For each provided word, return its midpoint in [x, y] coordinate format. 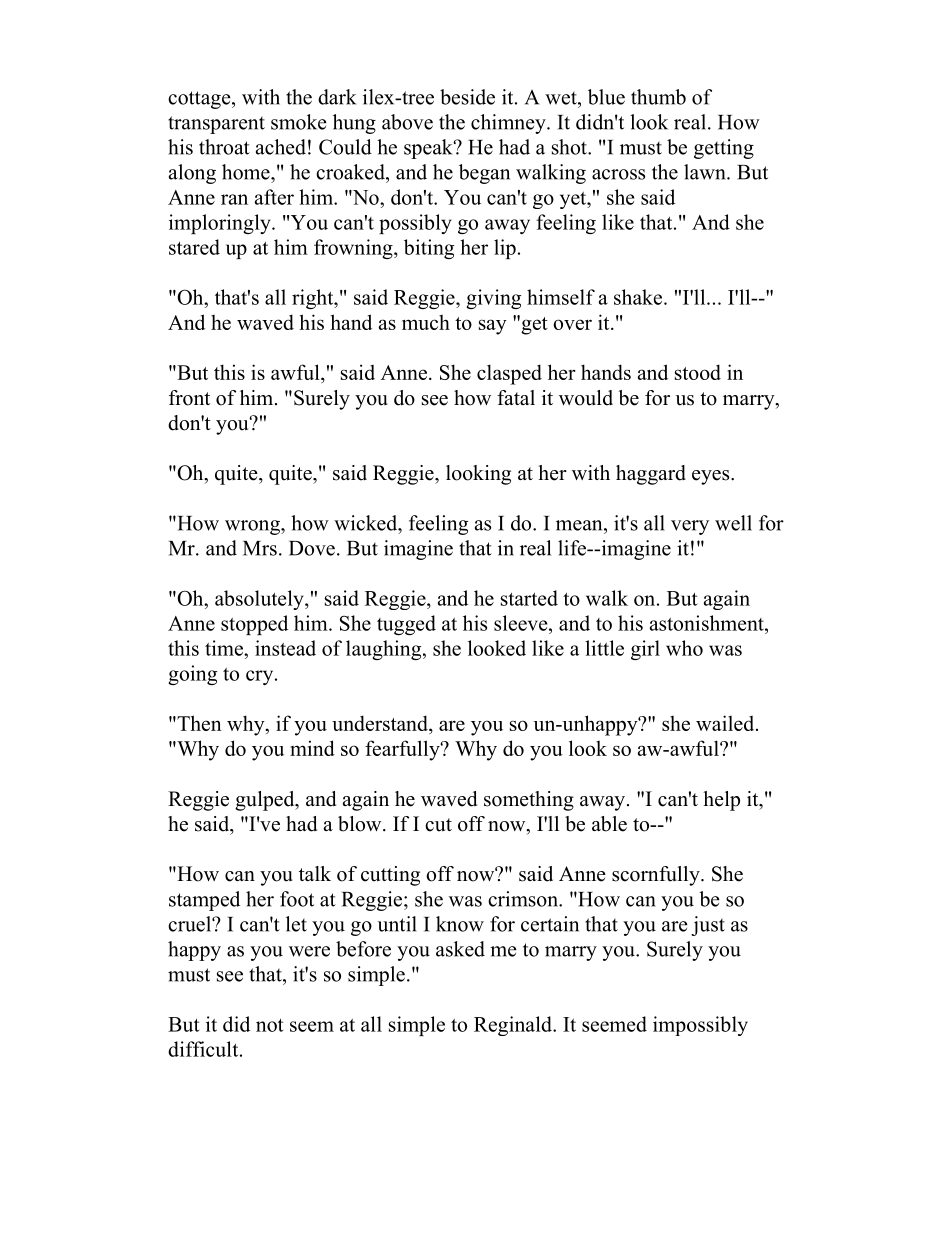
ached [281, 147]
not [269, 1025]
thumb [658, 97]
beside [467, 97]
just [708, 926]
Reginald [514, 1026]
